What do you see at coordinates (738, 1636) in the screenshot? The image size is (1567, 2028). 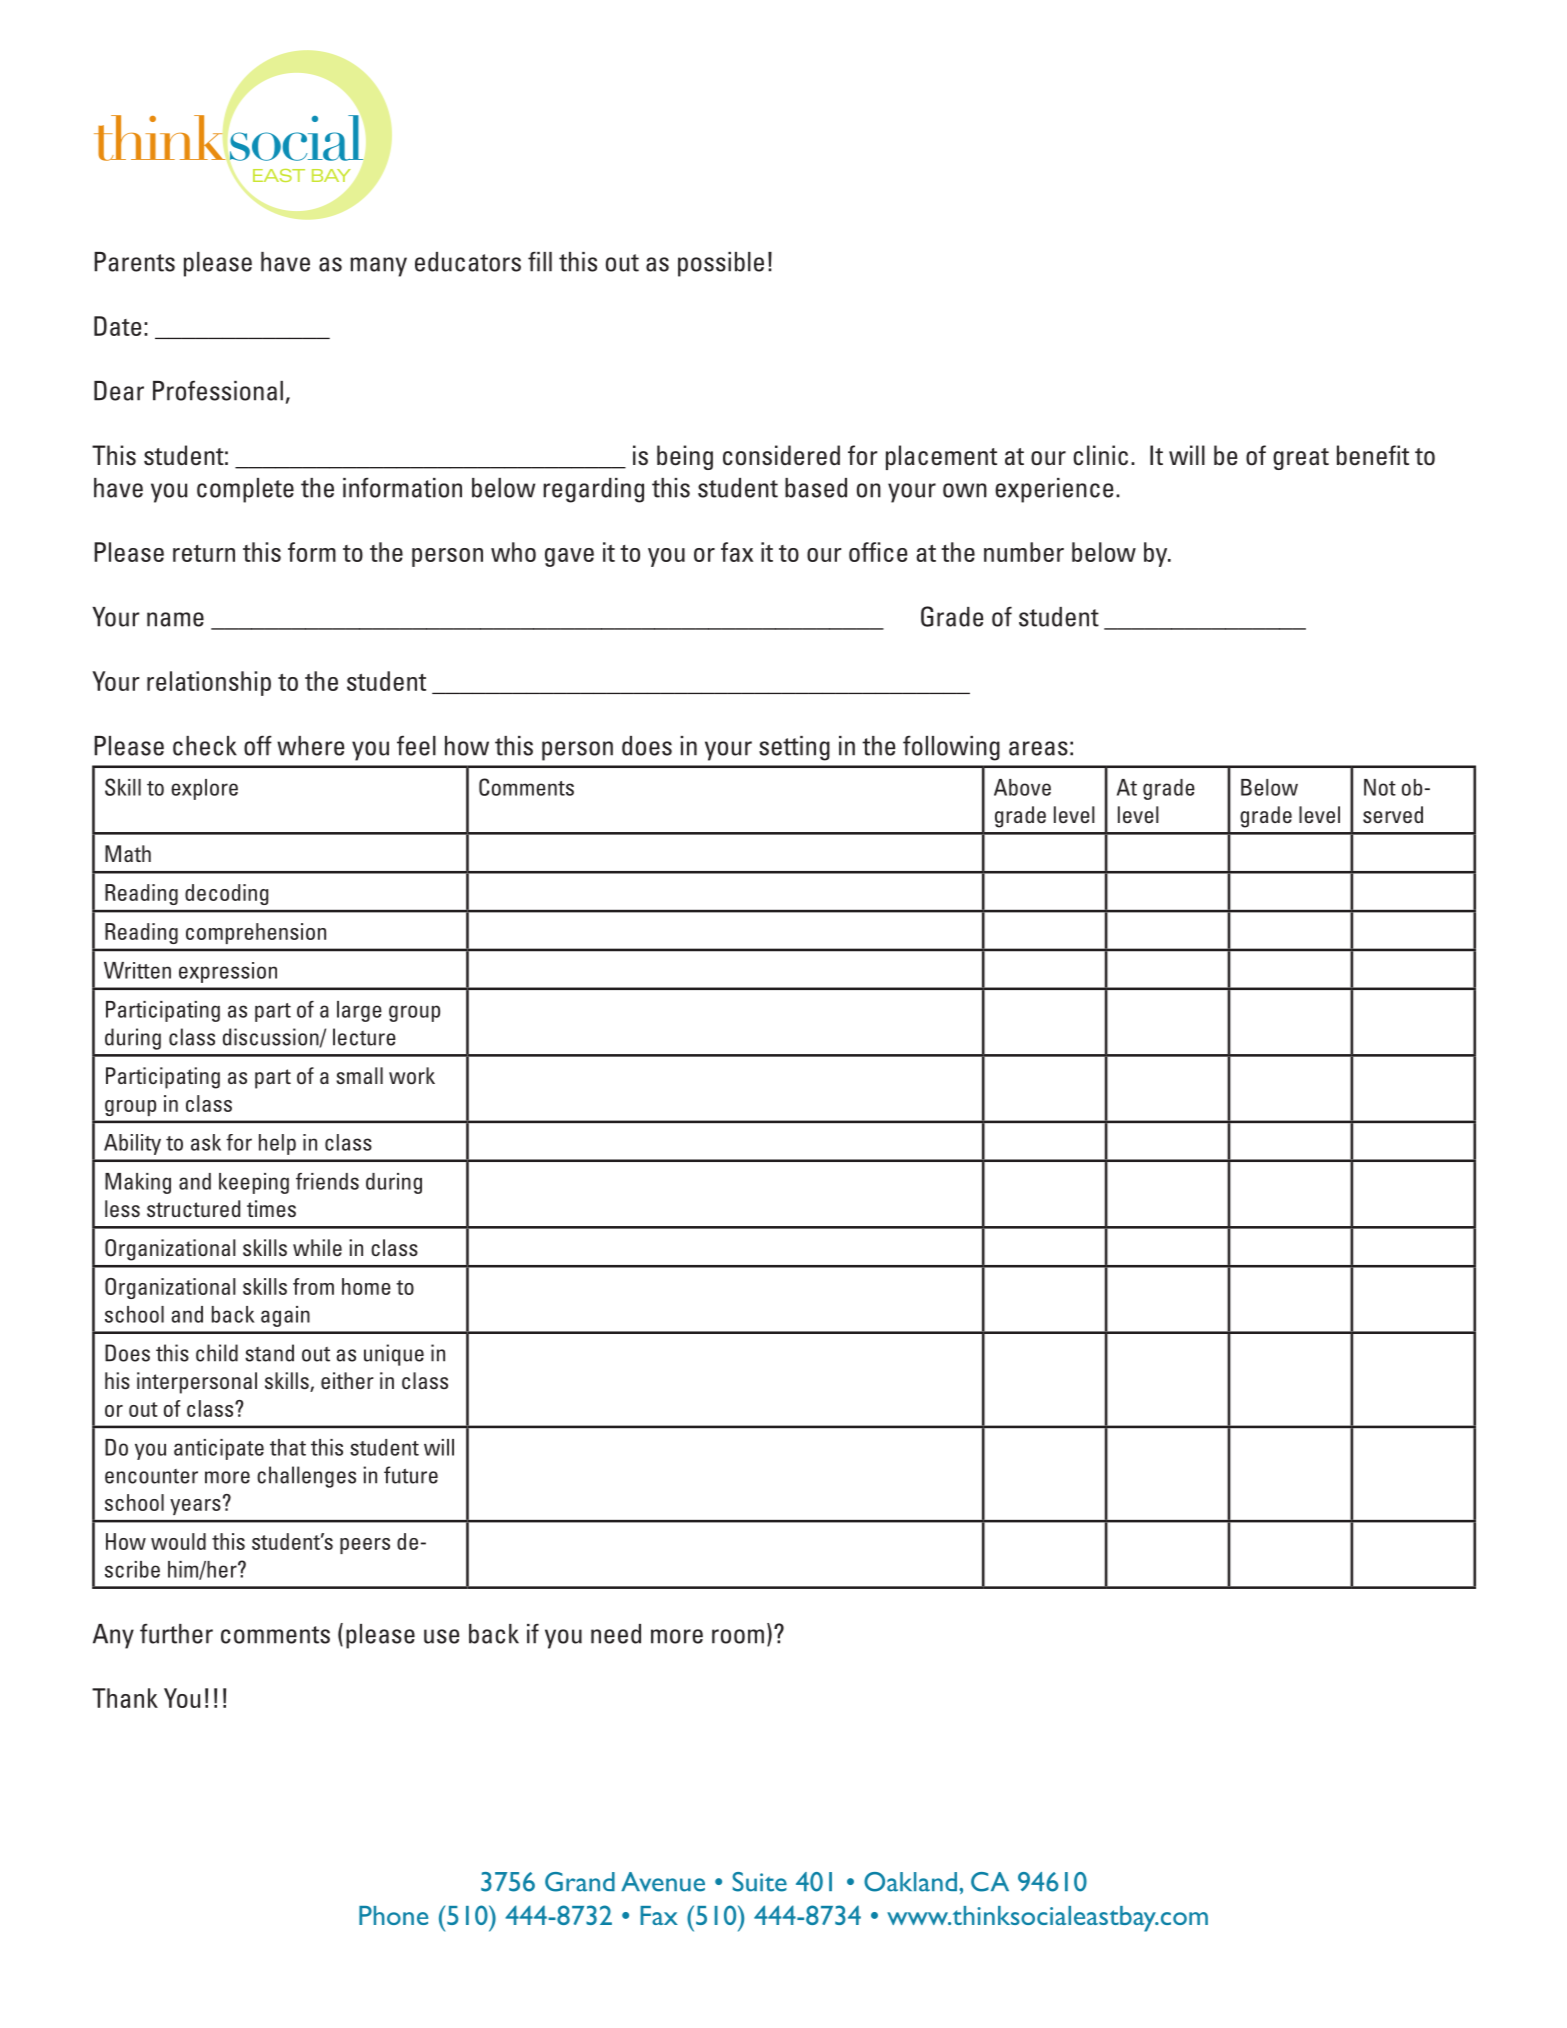 I see `room` at bounding box center [738, 1636].
